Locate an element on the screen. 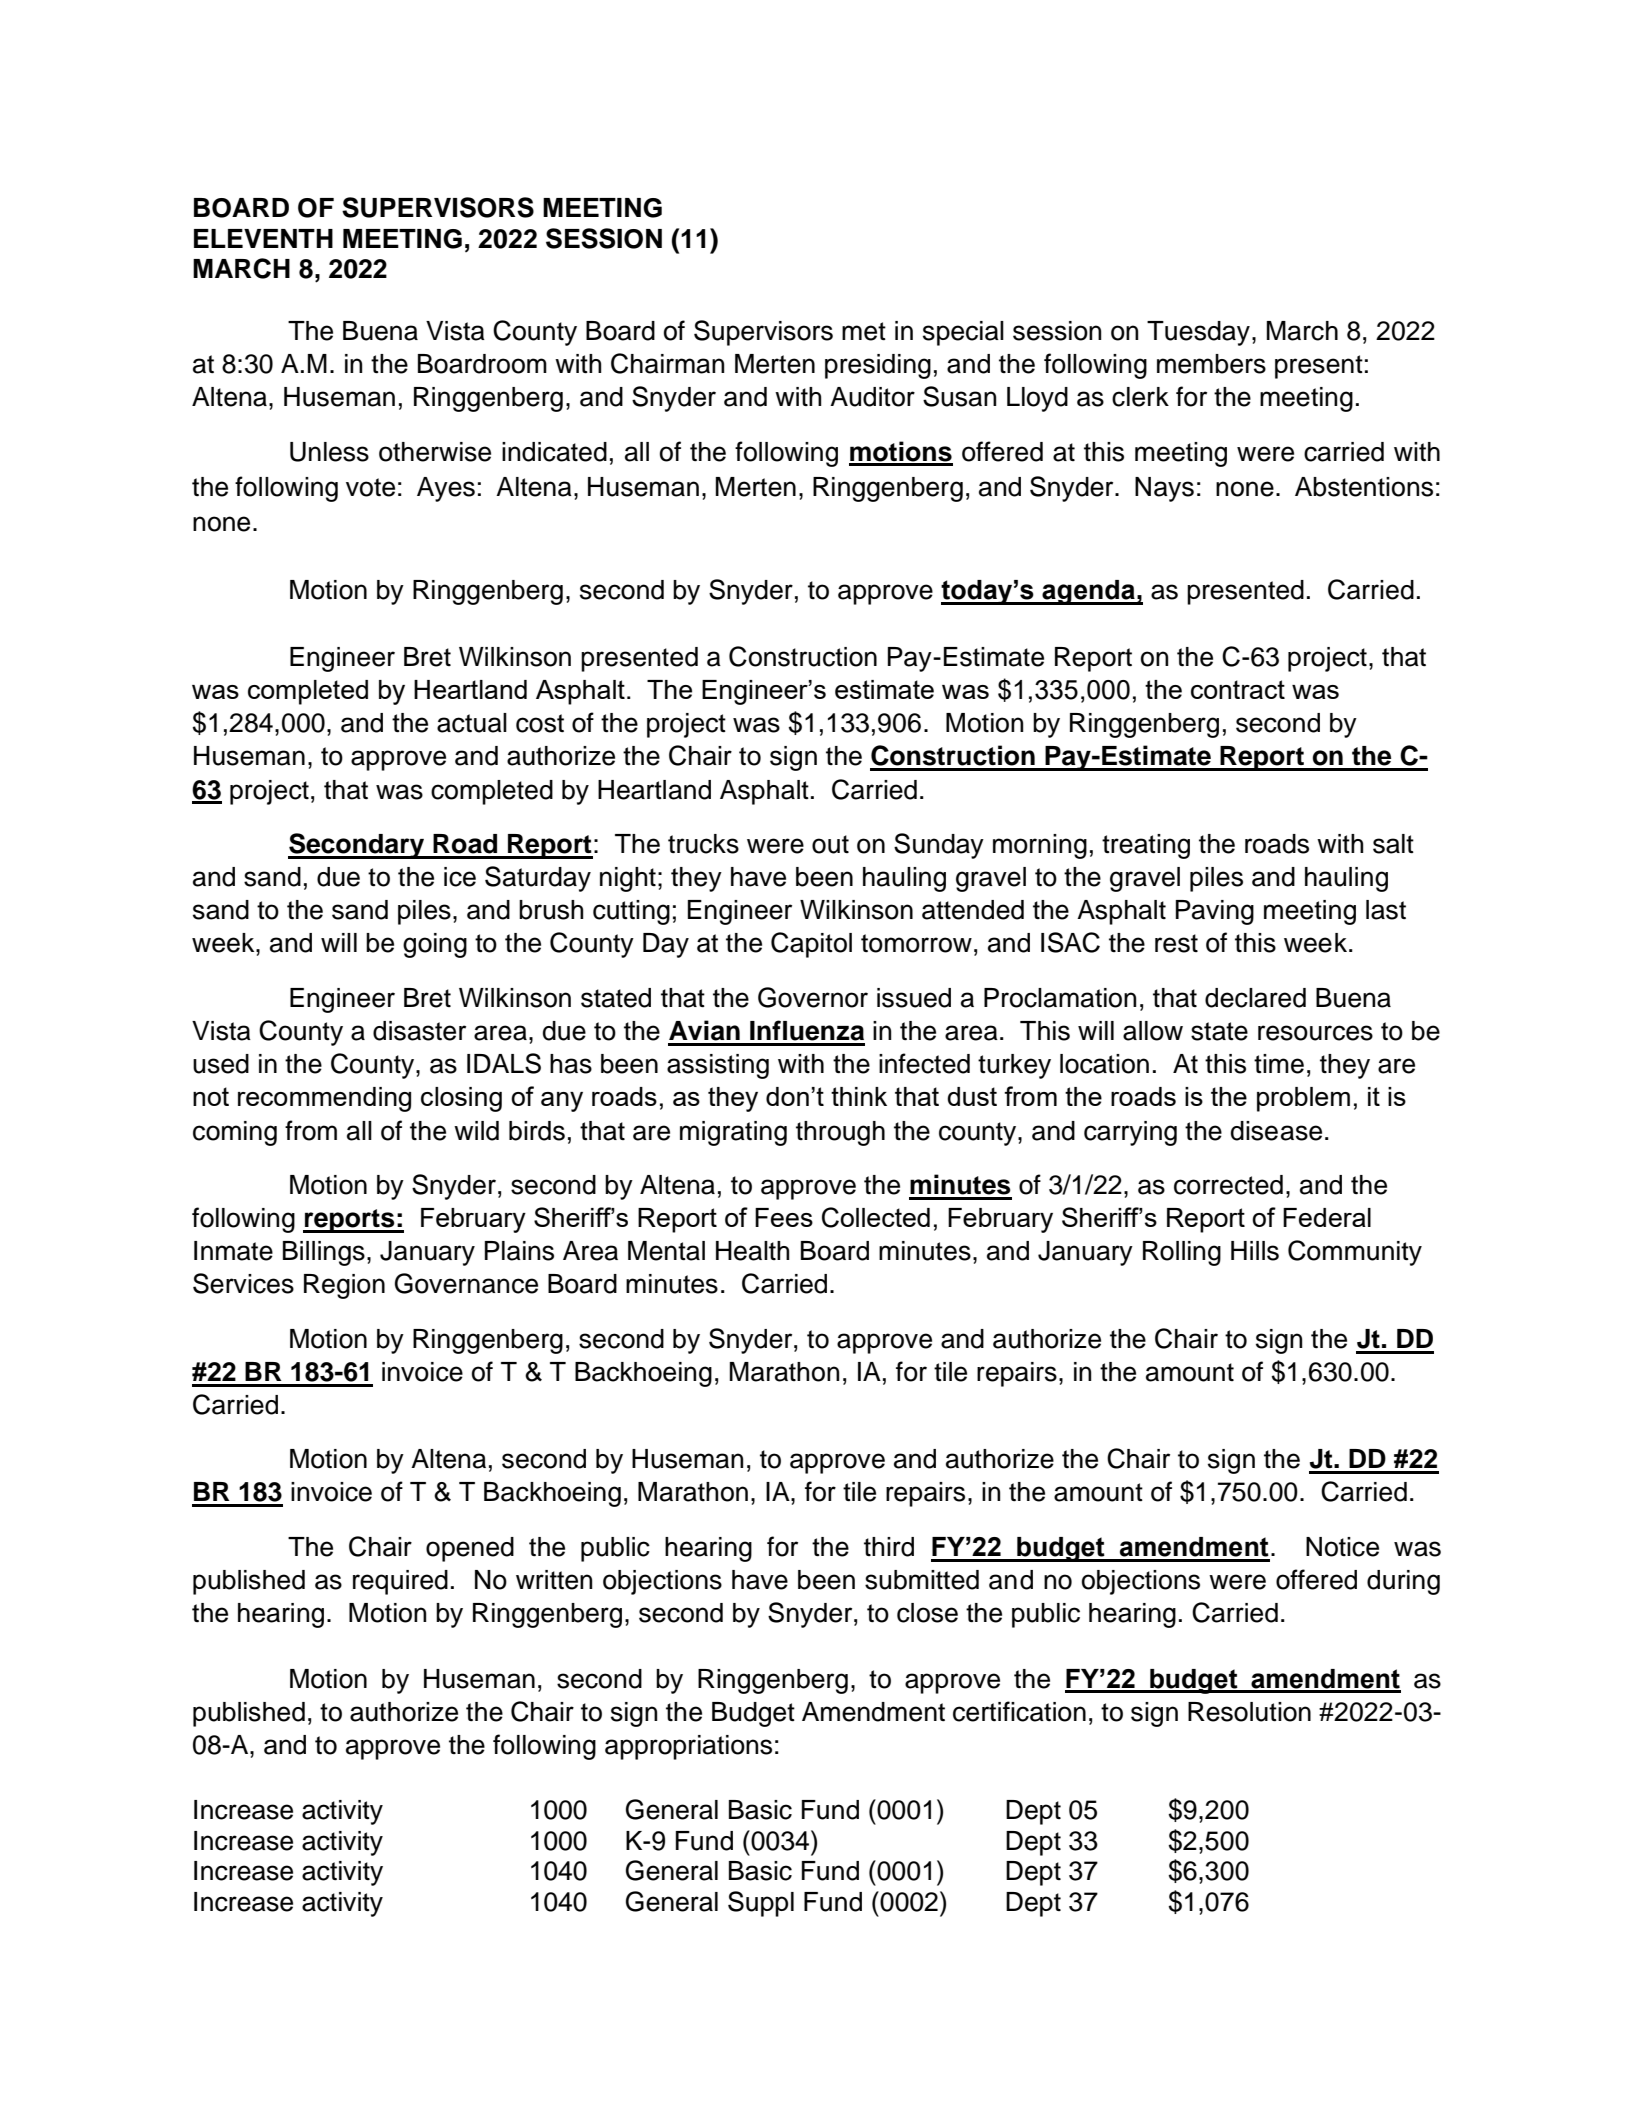  treating is located at coordinates (1146, 846).
